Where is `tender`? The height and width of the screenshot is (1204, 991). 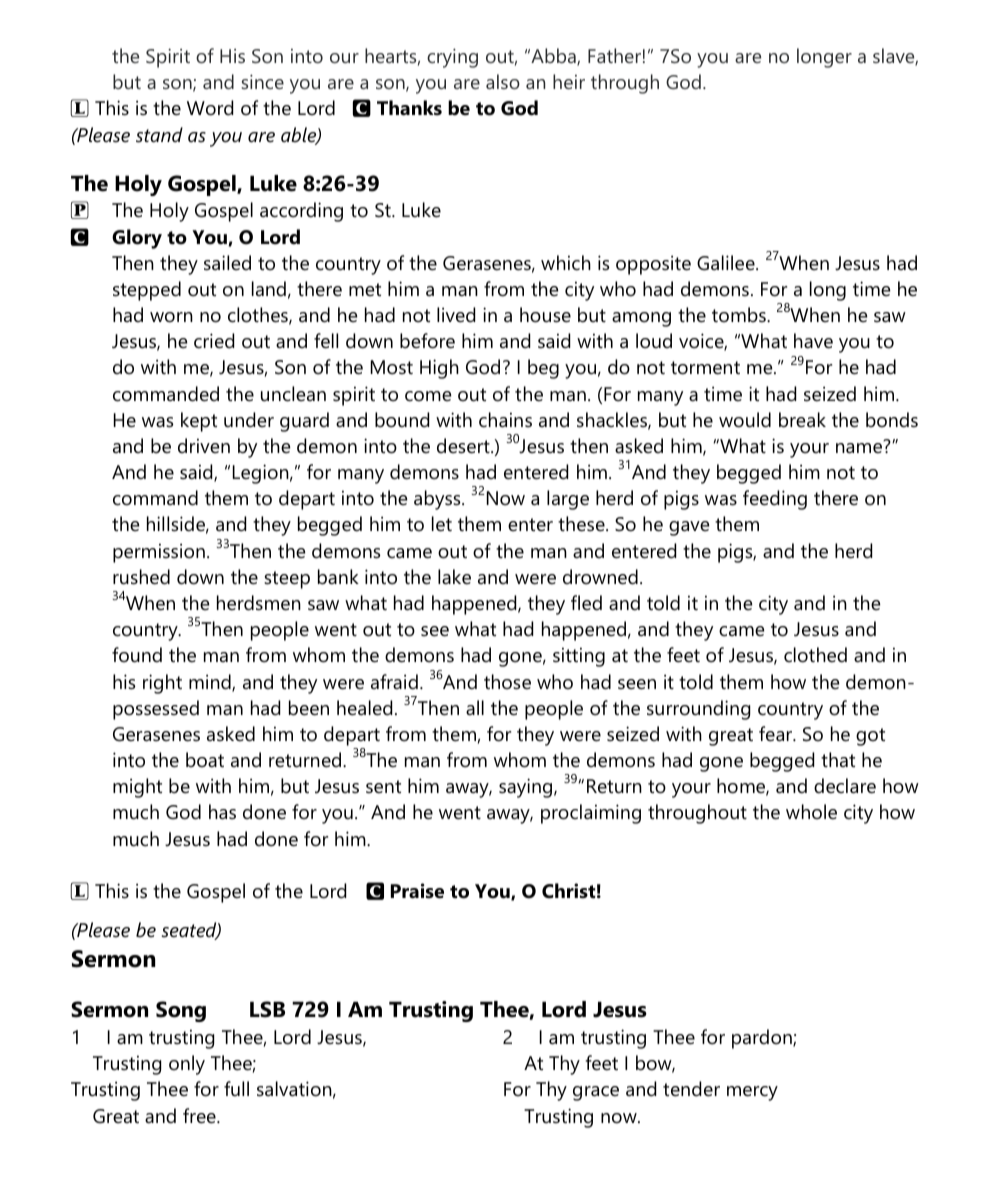 tender is located at coordinates (691, 1089).
